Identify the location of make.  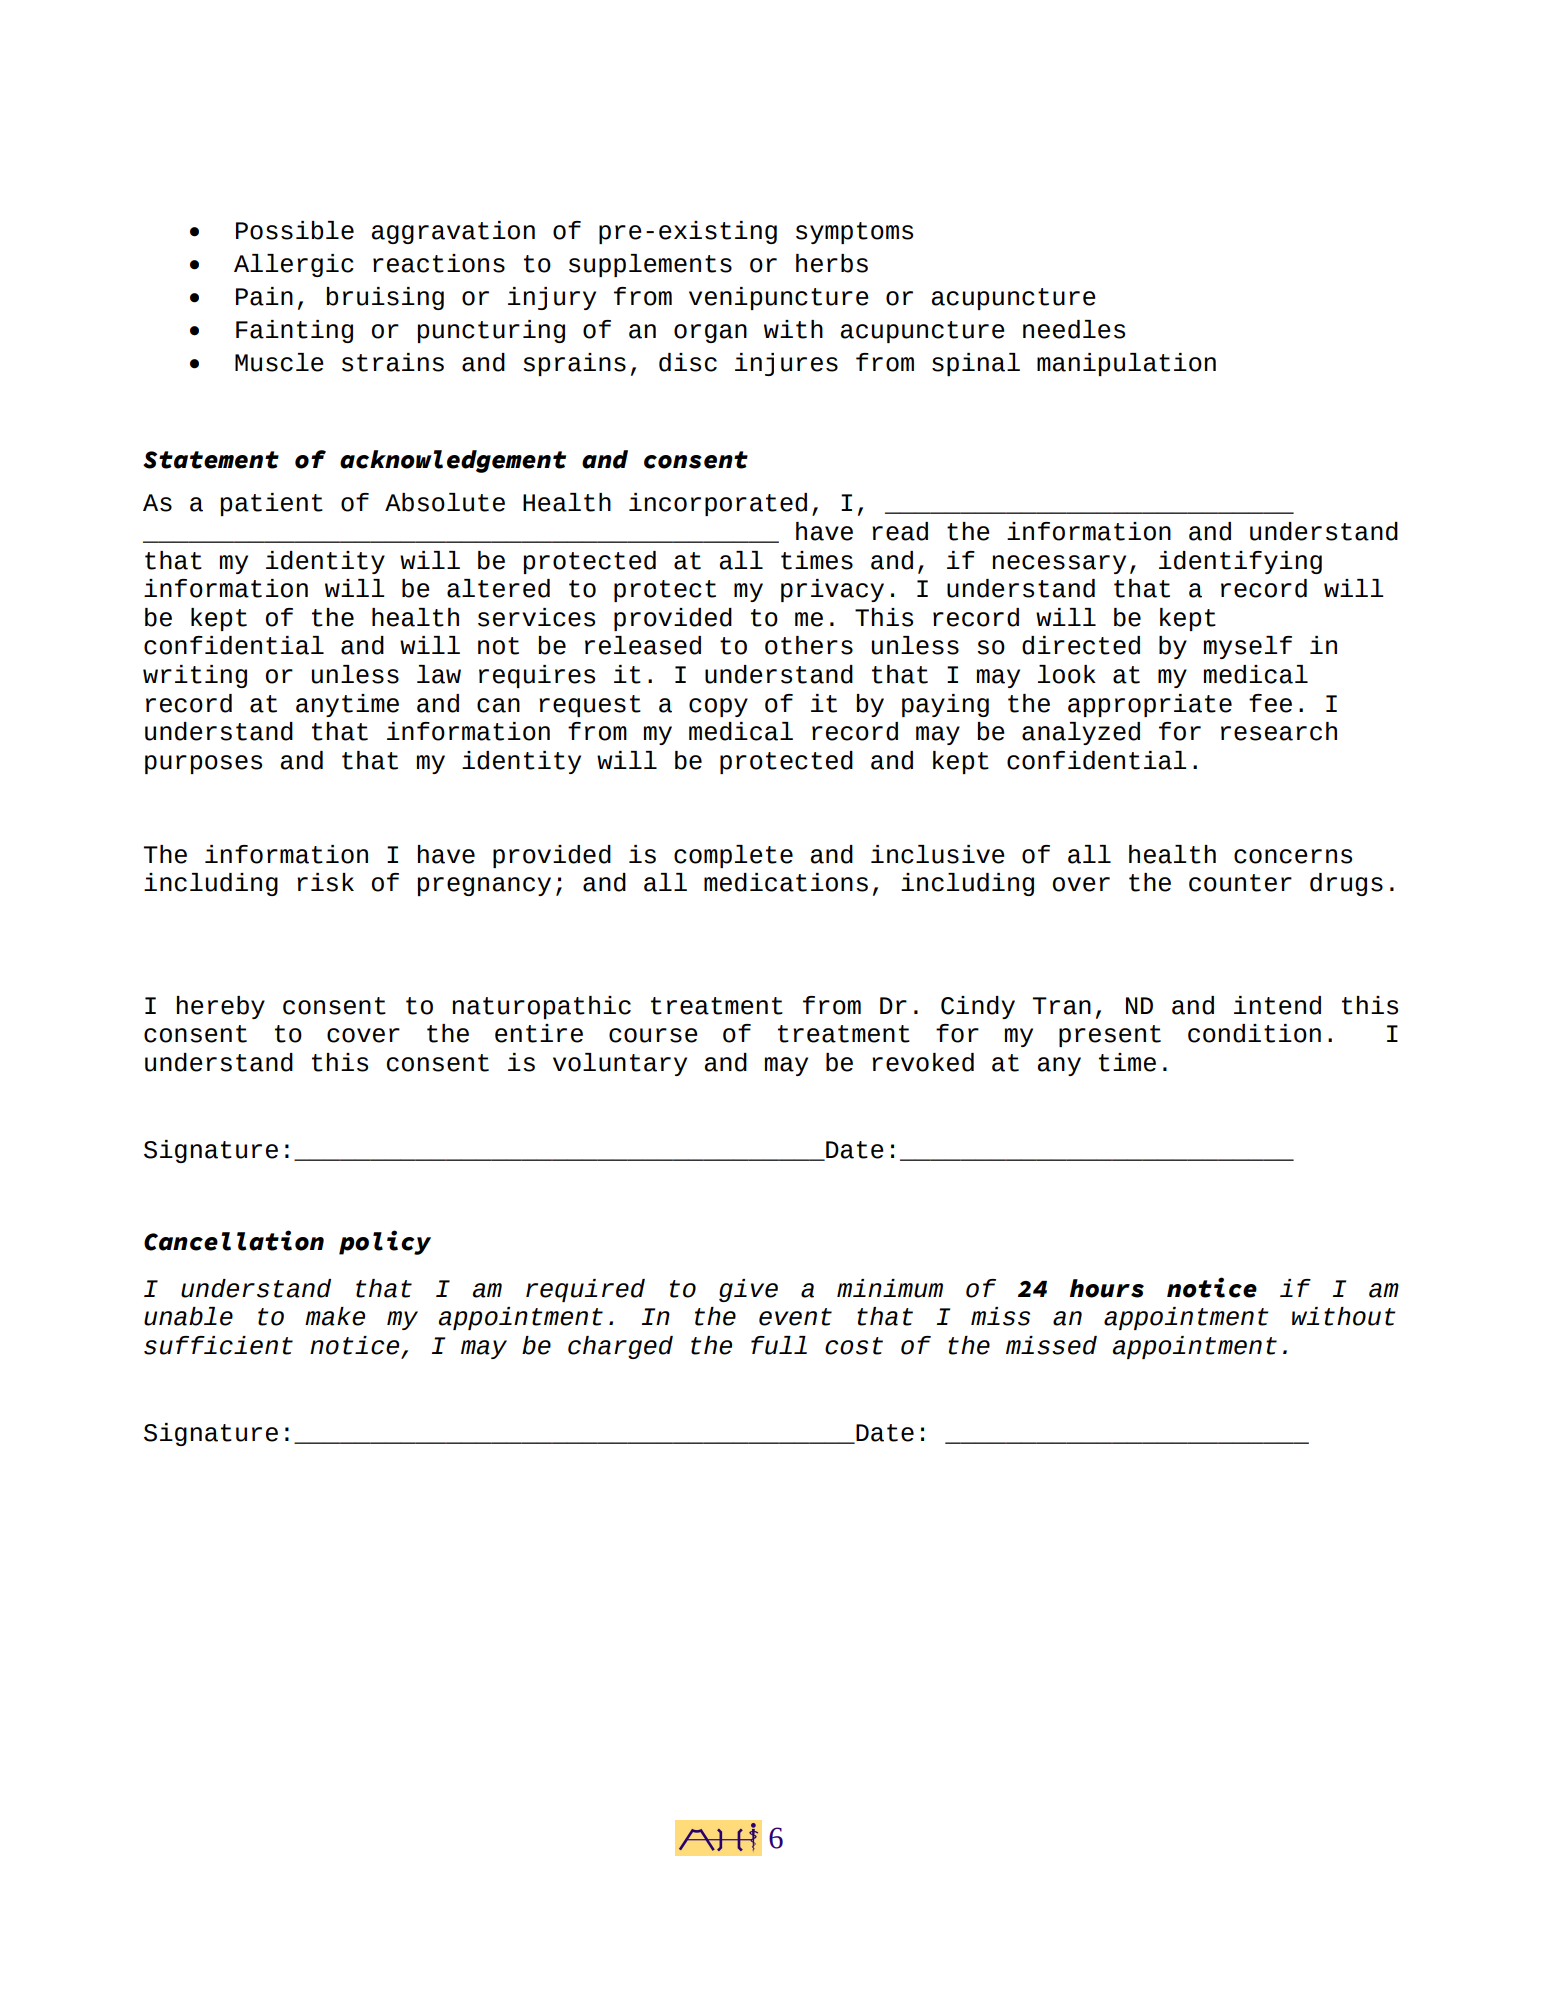
(335, 1316).
